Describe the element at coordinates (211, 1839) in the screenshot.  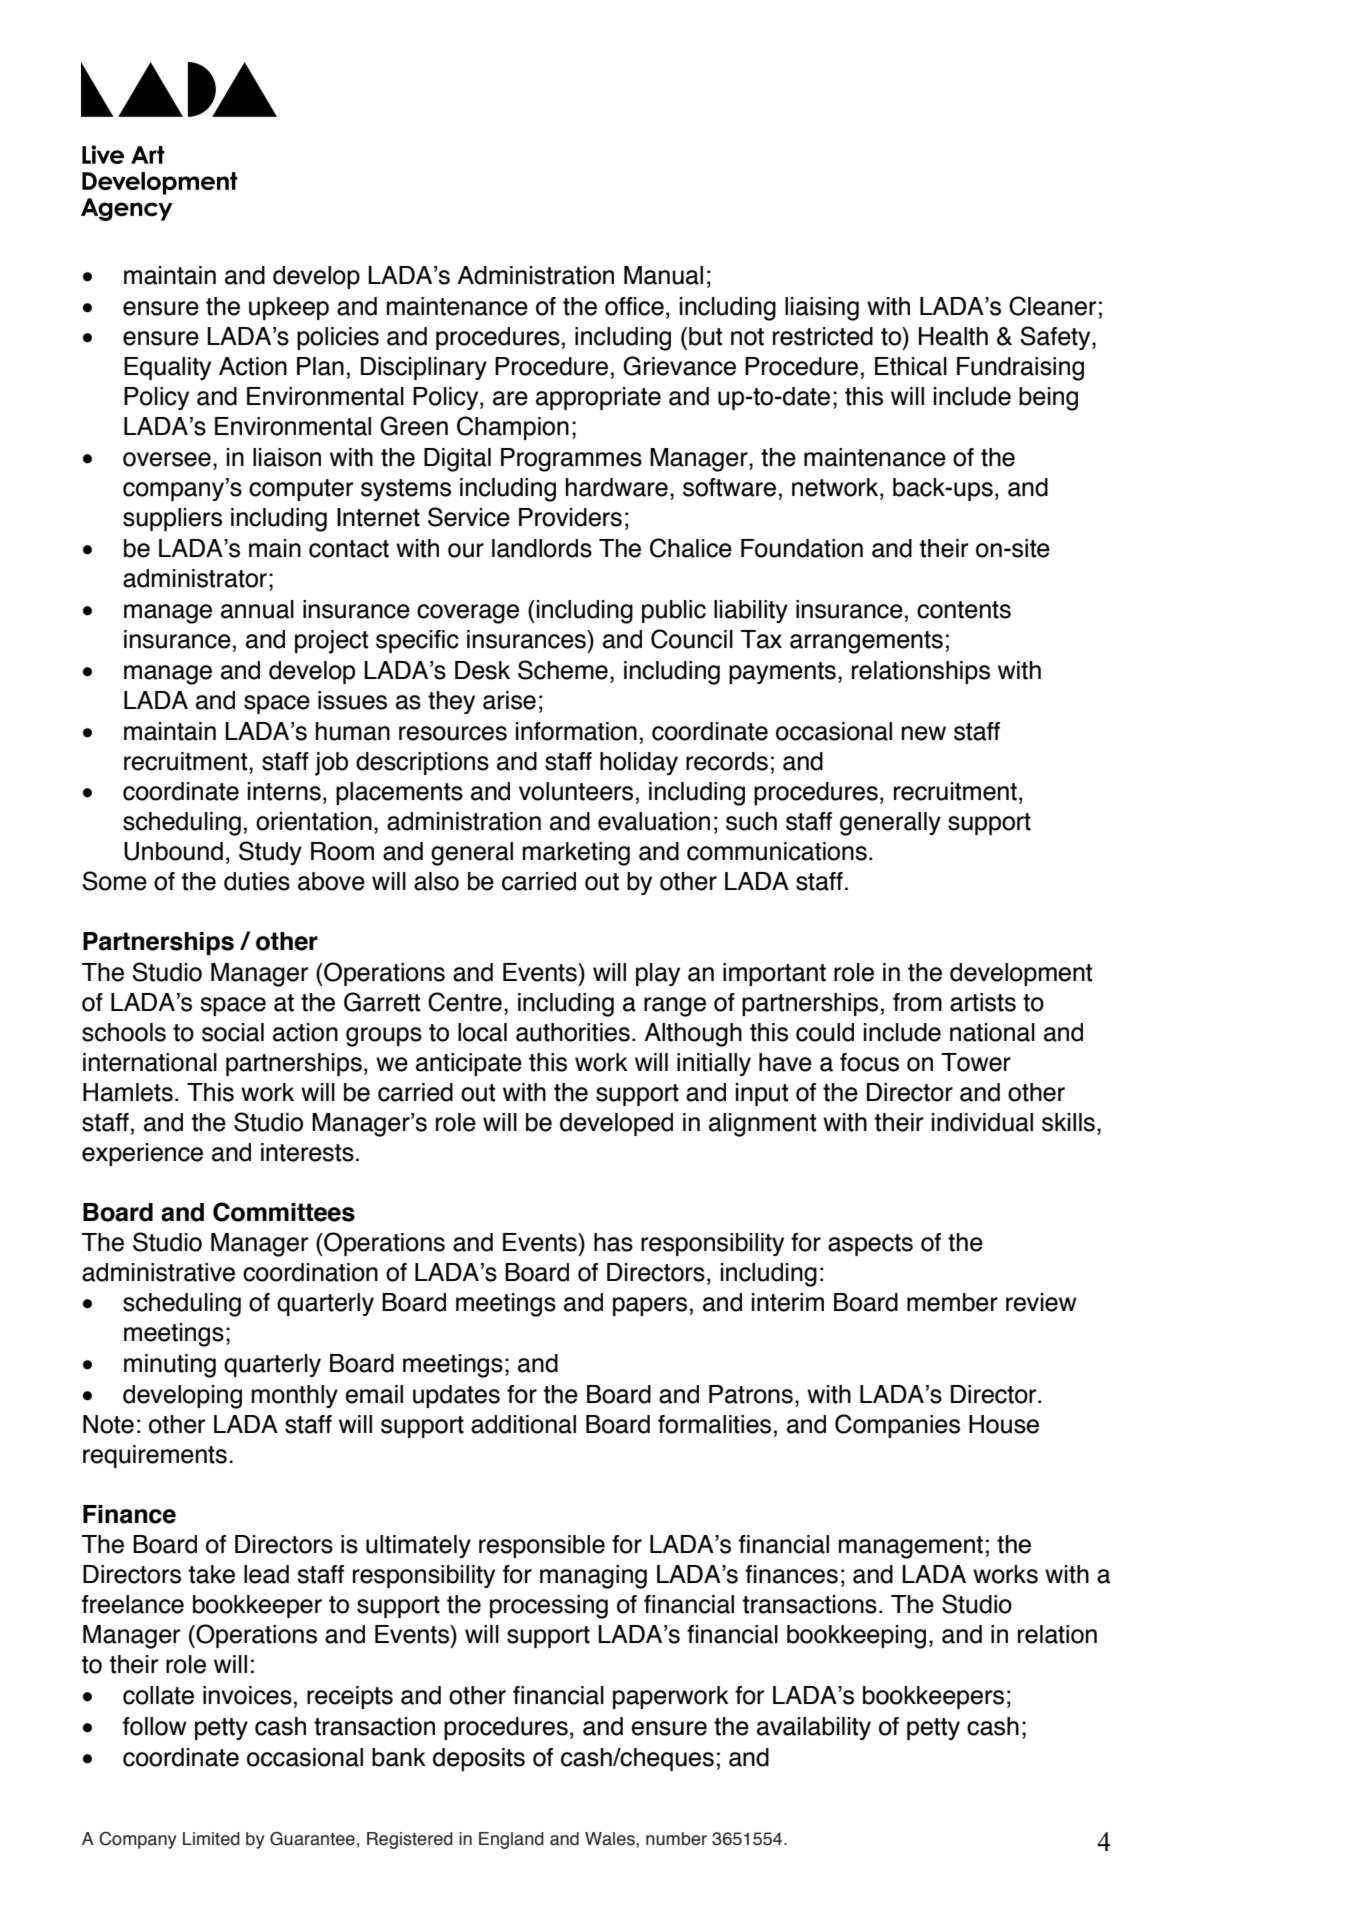
I see `Limited` at that location.
